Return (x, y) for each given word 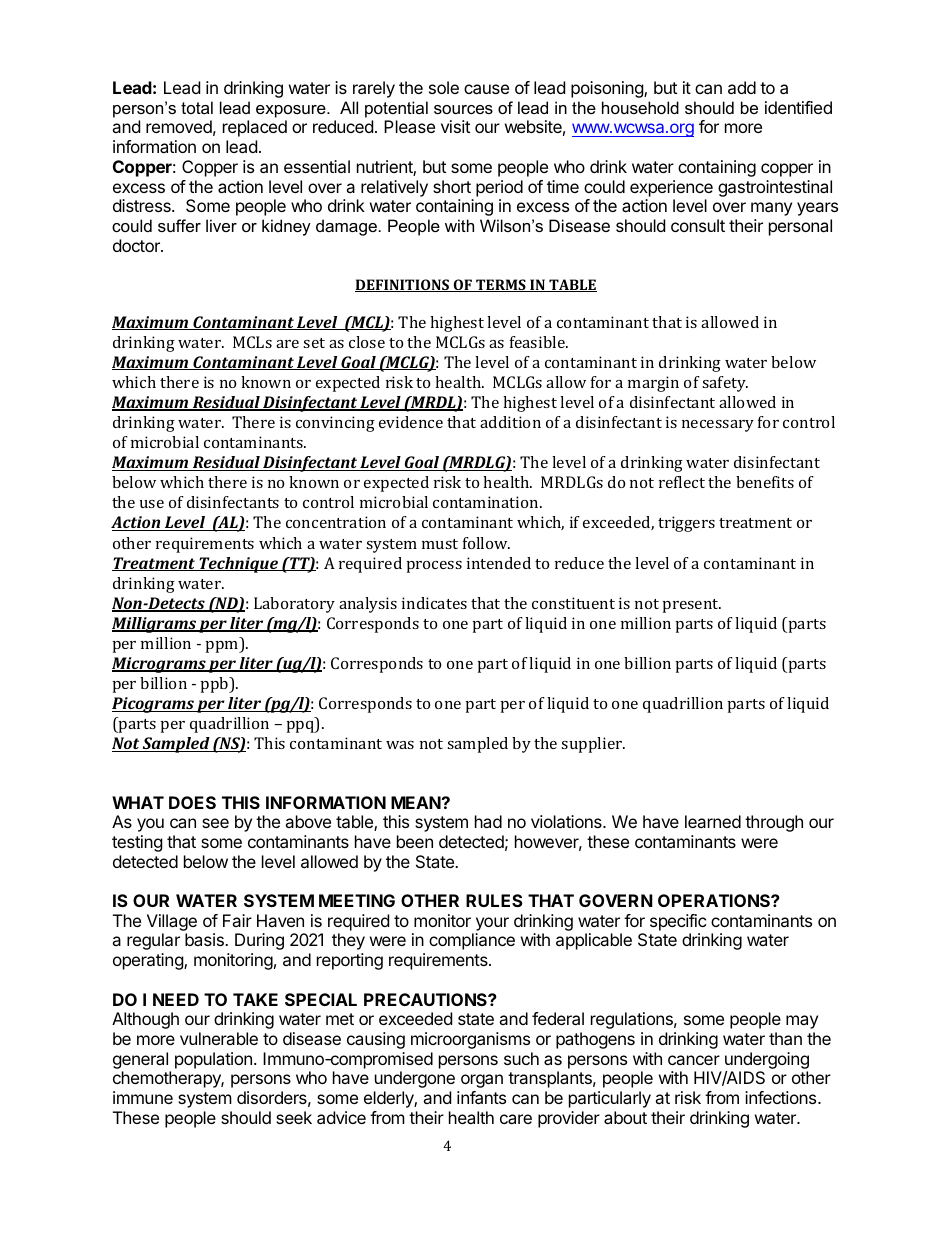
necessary (718, 426)
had (488, 821)
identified (798, 107)
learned (713, 821)
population (213, 1060)
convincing (335, 424)
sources (463, 109)
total (197, 107)
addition (510, 422)
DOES (192, 802)
